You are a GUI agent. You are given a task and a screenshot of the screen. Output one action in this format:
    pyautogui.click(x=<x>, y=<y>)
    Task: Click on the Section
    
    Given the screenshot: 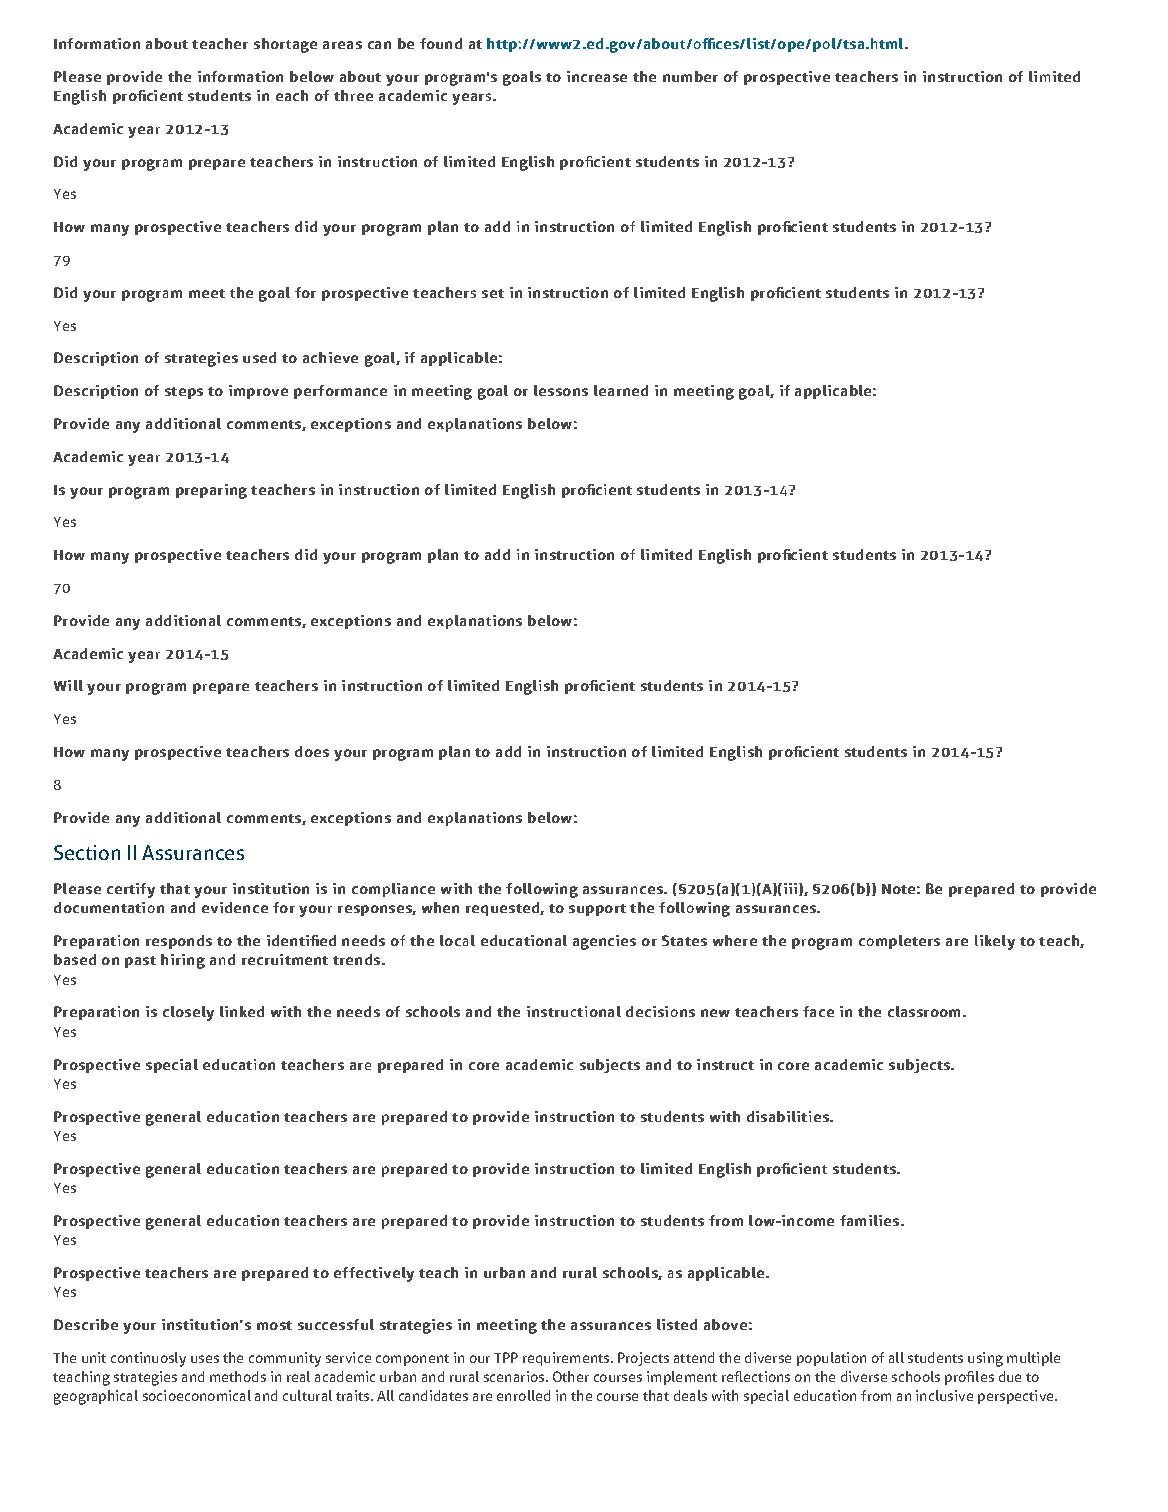 What is the action you would take?
    pyautogui.click(x=87, y=852)
